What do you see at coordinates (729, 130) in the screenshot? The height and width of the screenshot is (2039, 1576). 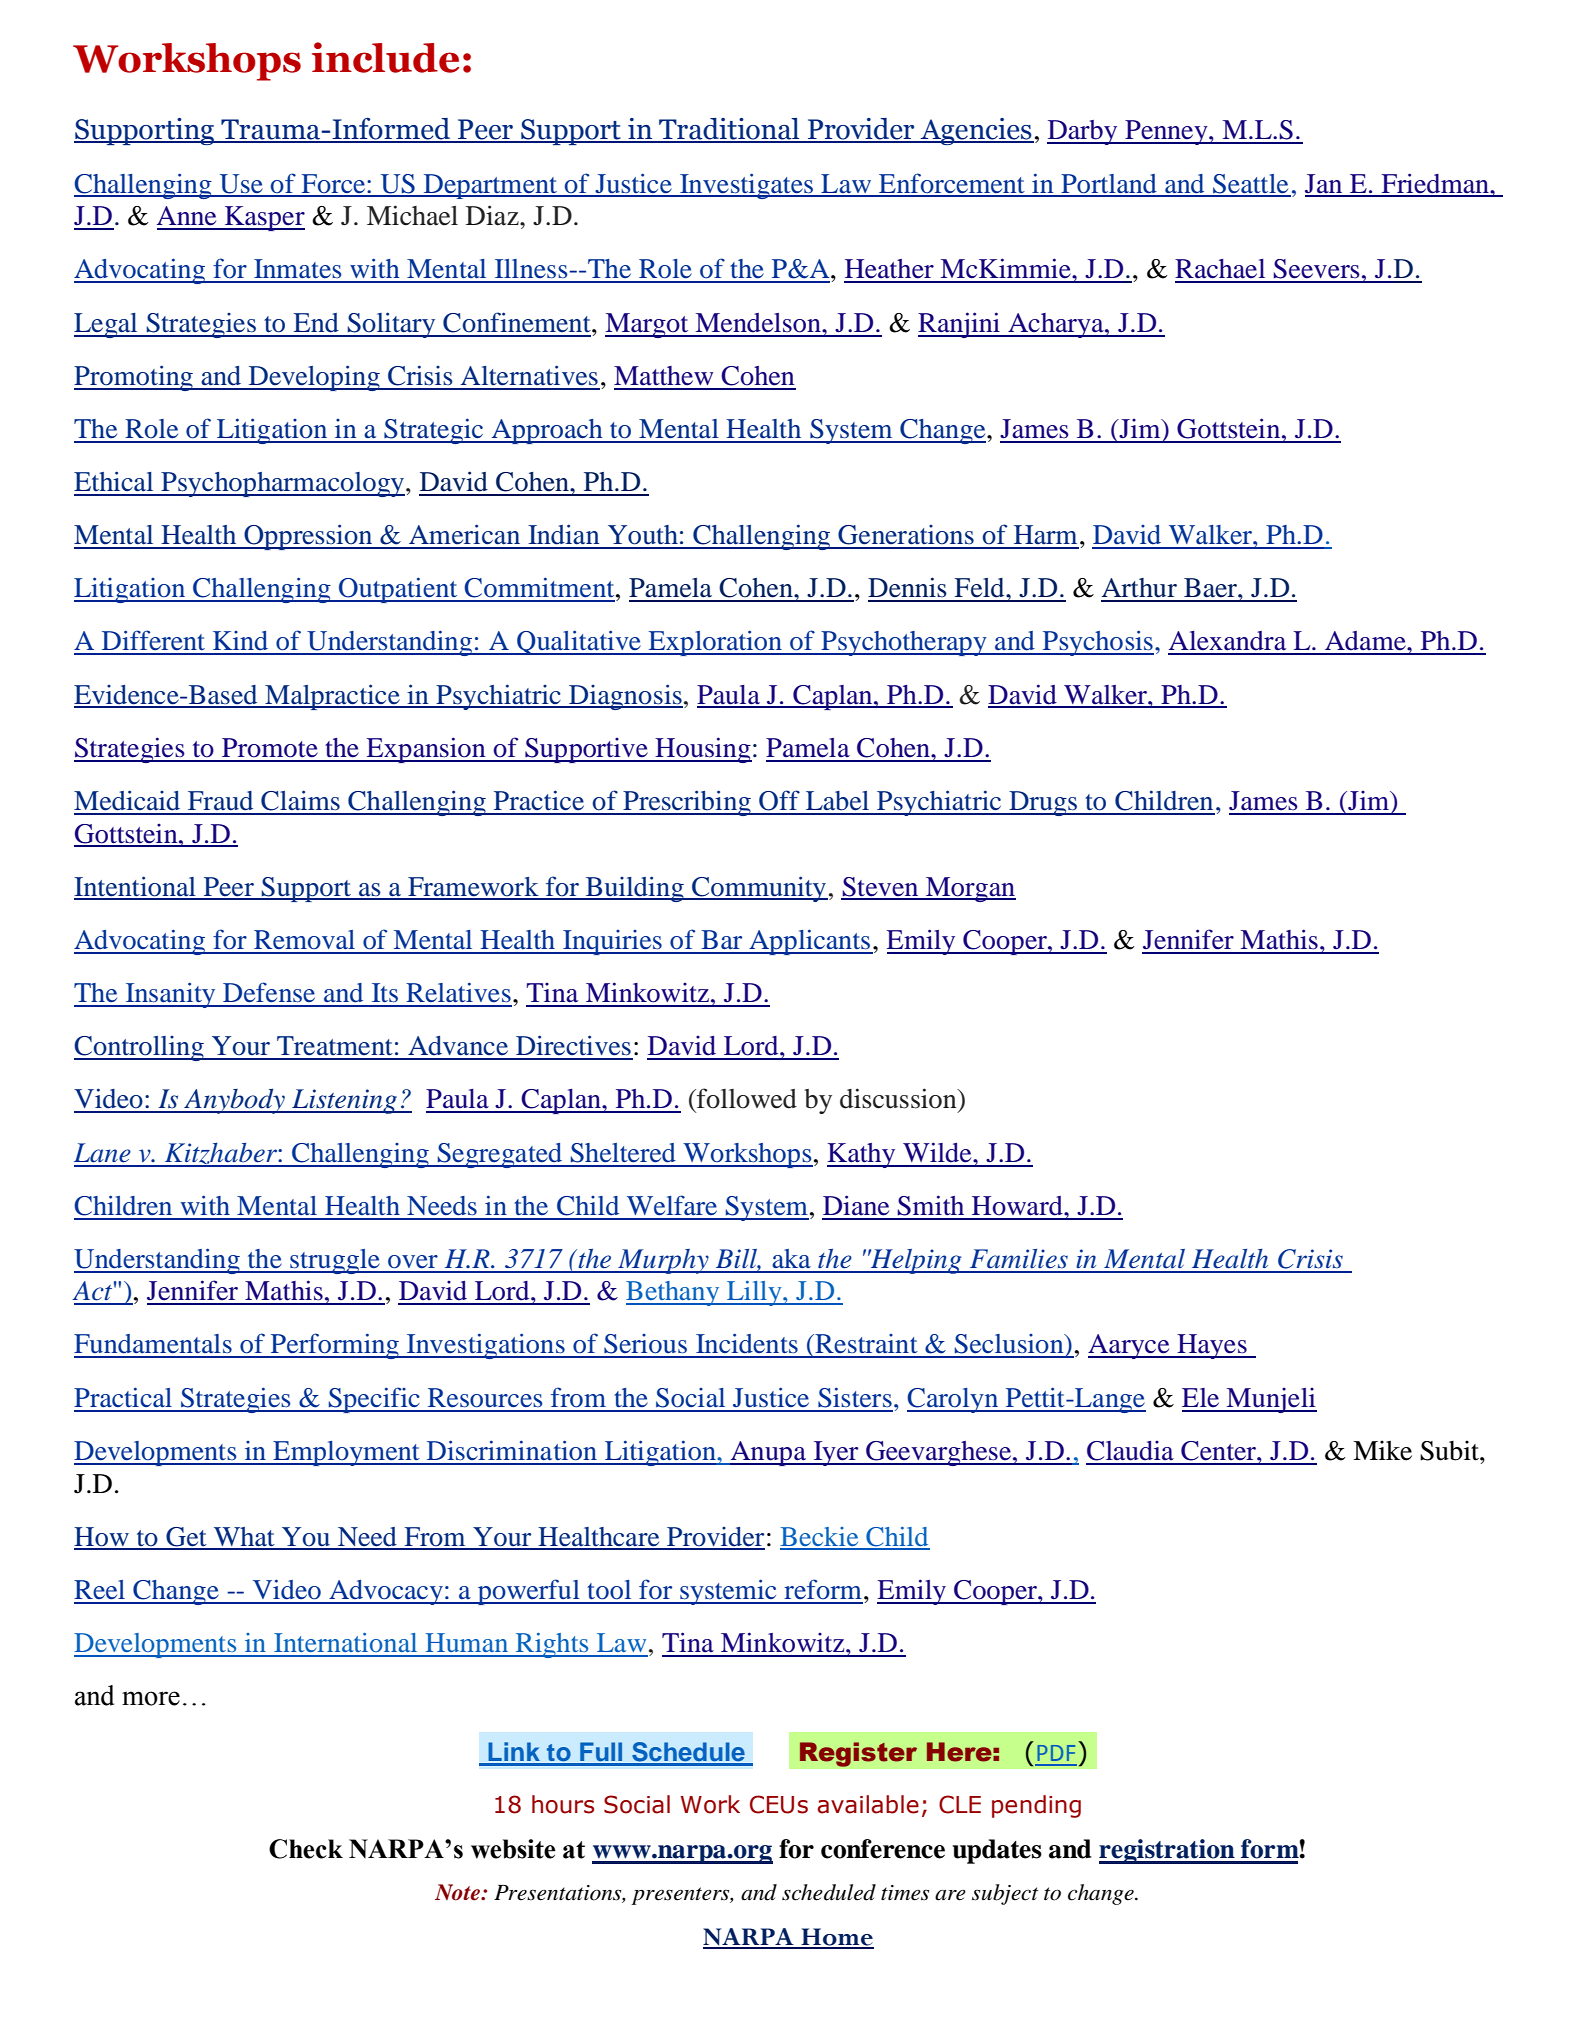 I see `Traditional` at bounding box center [729, 130].
